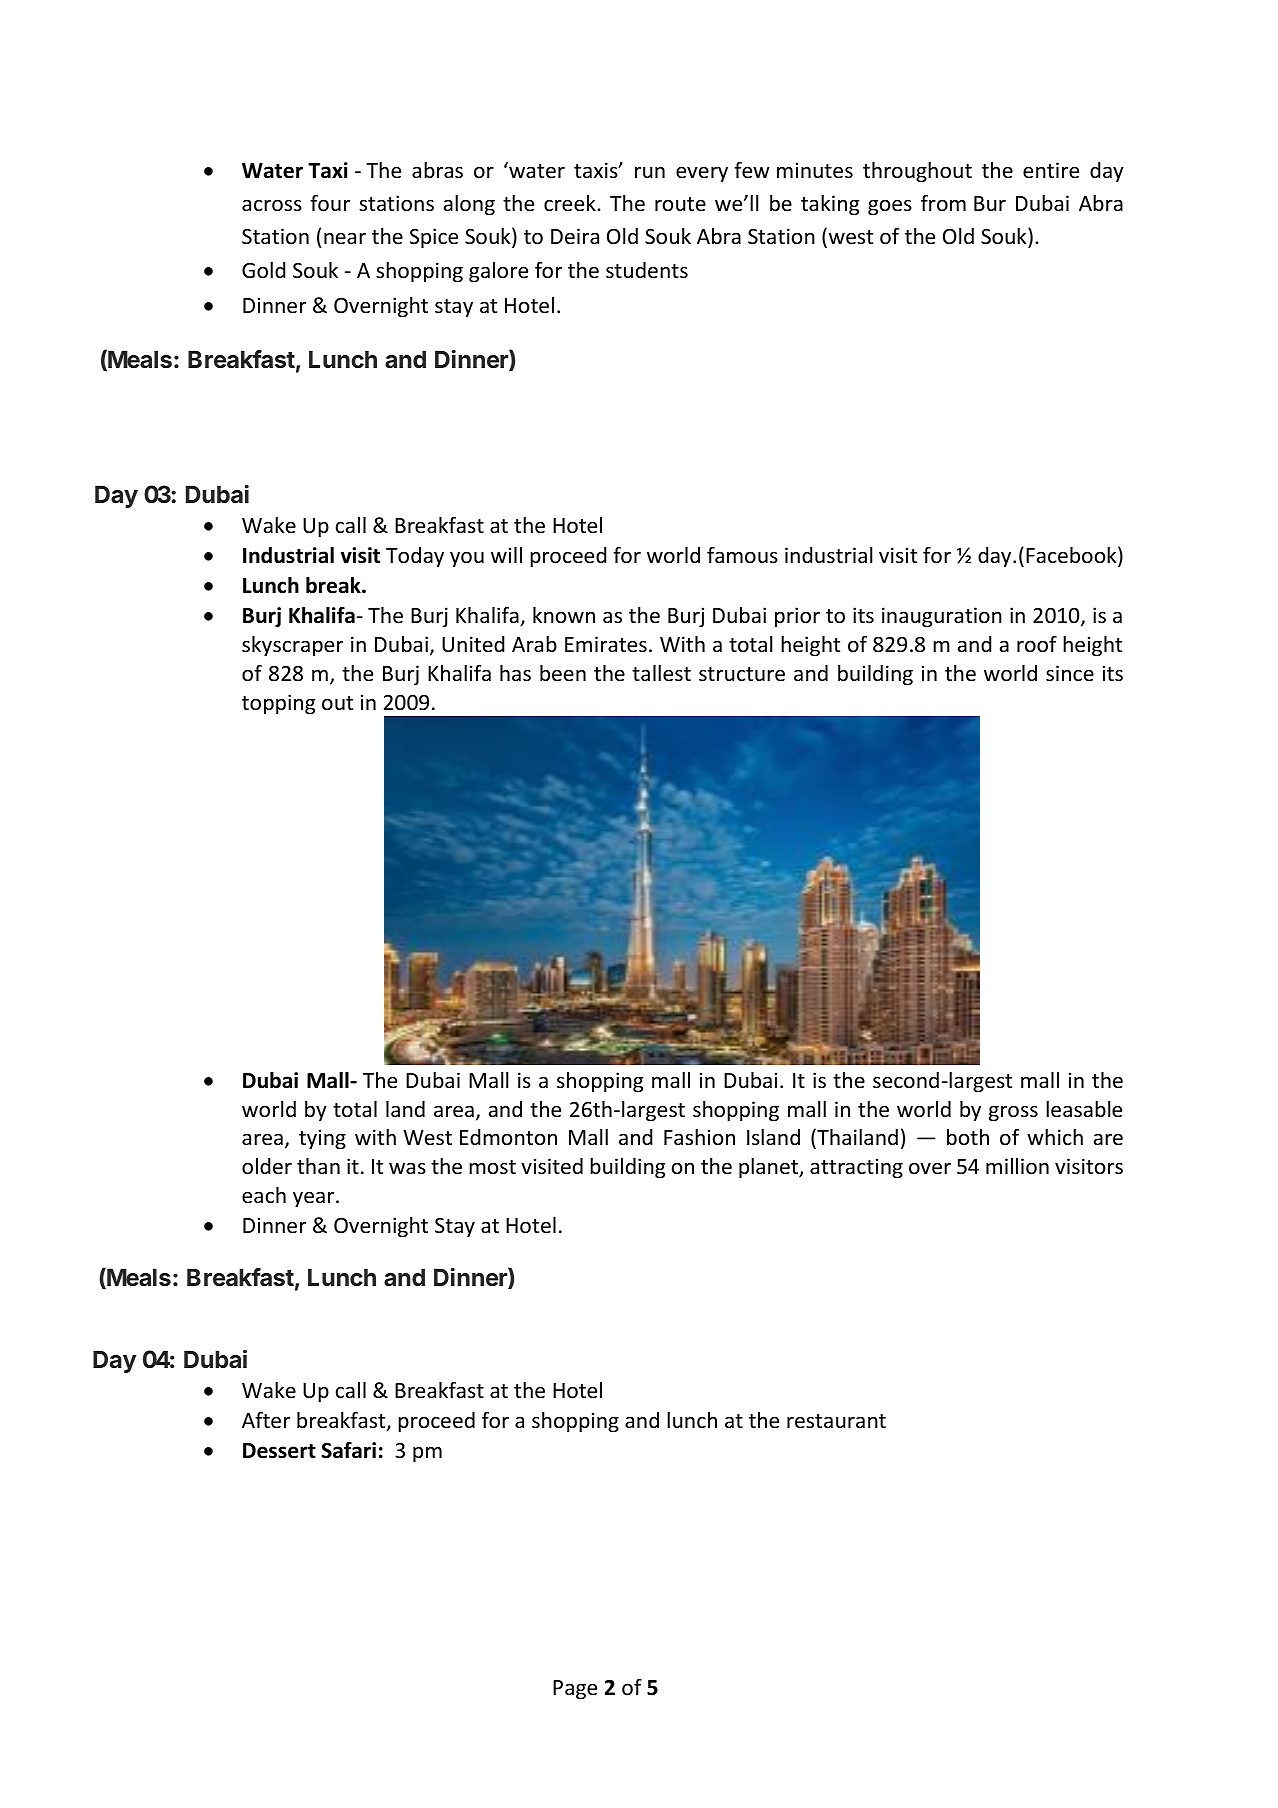  I want to click on from, so click(943, 203).
